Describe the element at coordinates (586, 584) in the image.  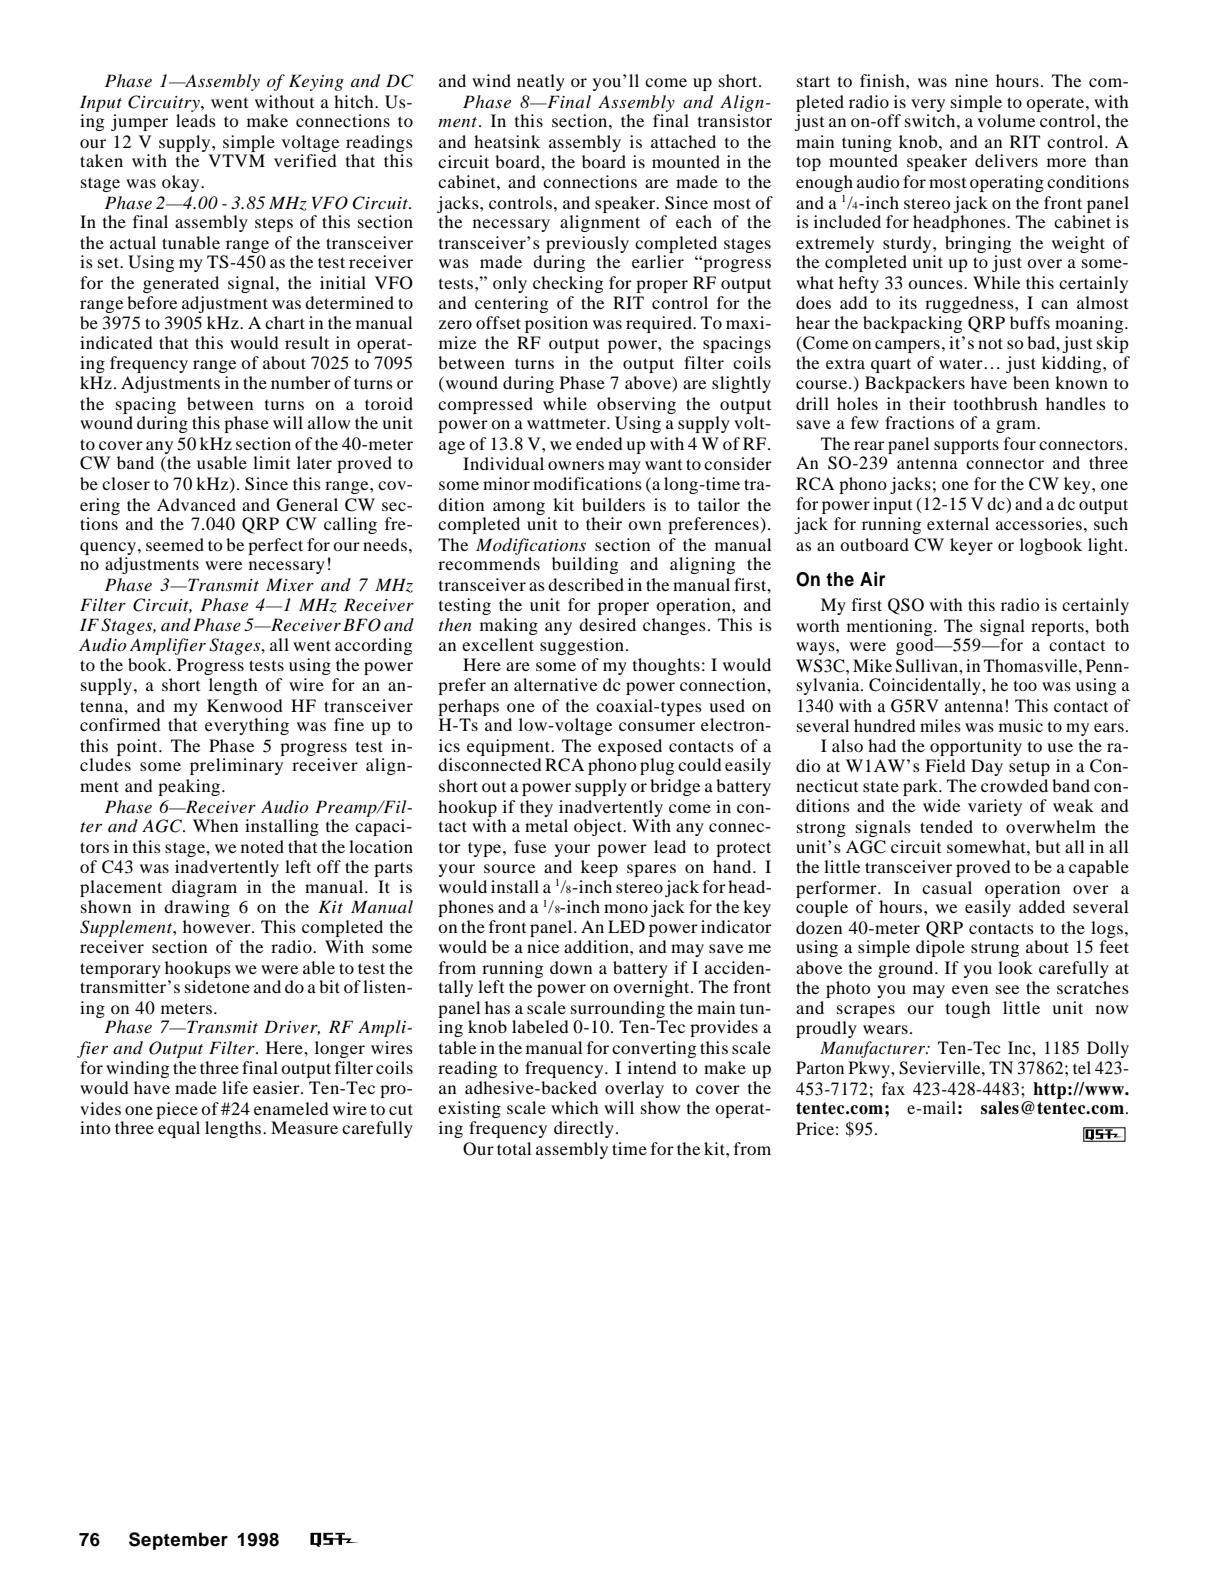
I see `described` at that location.
